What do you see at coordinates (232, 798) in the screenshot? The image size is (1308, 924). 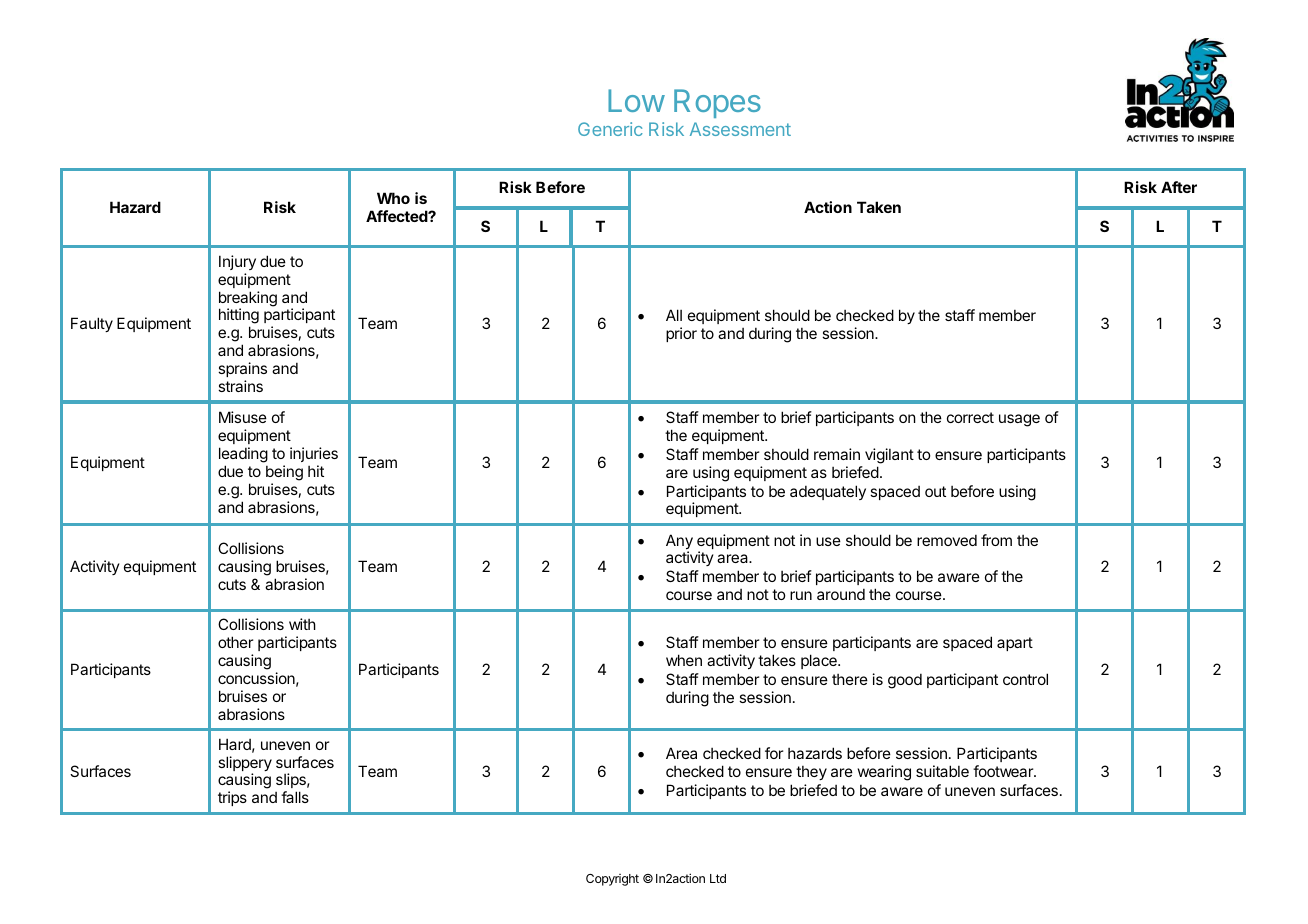 I see `trips` at bounding box center [232, 798].
